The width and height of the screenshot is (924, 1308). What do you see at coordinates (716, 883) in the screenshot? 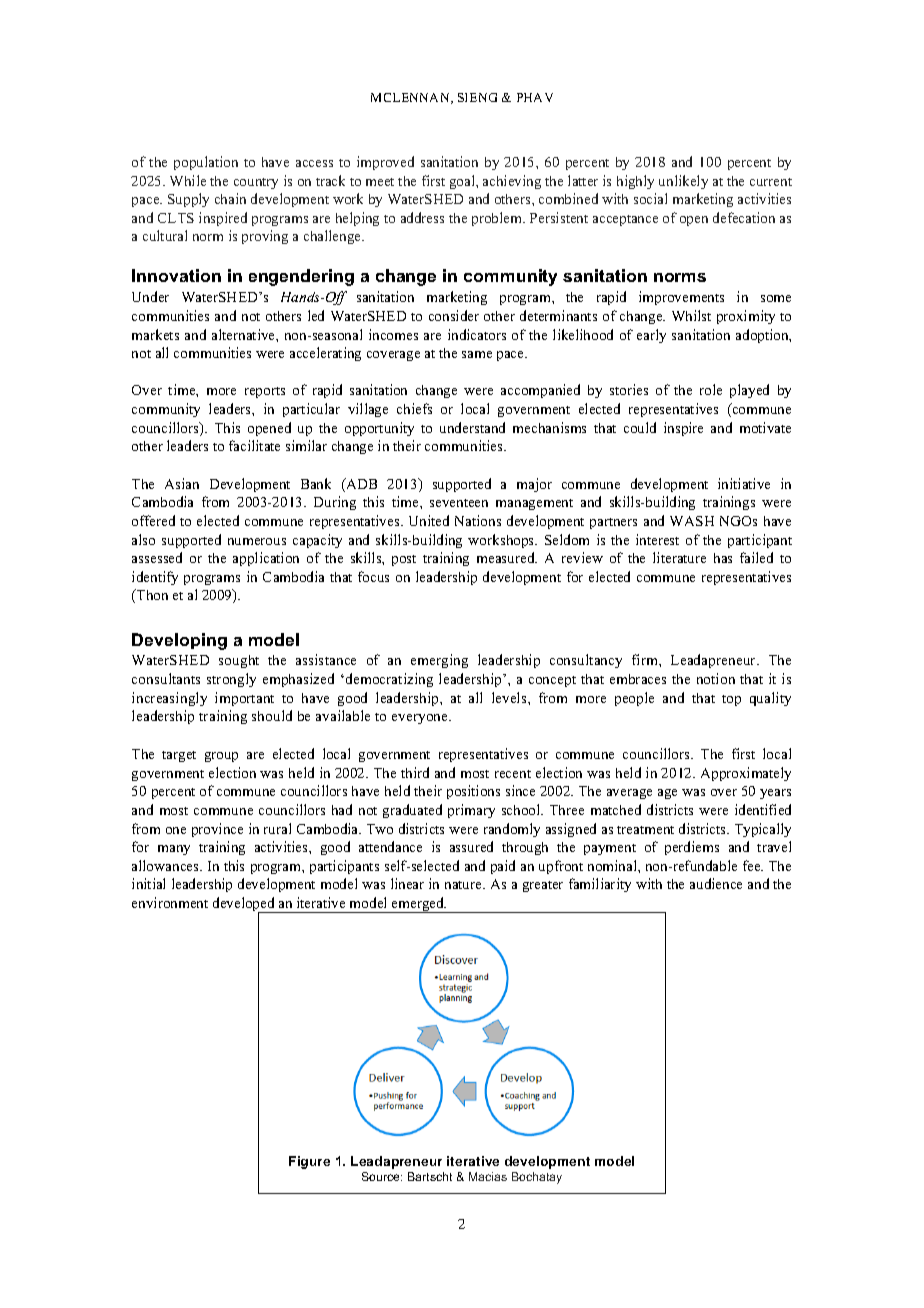
I see `audience` at bounding box center [716, 883].
